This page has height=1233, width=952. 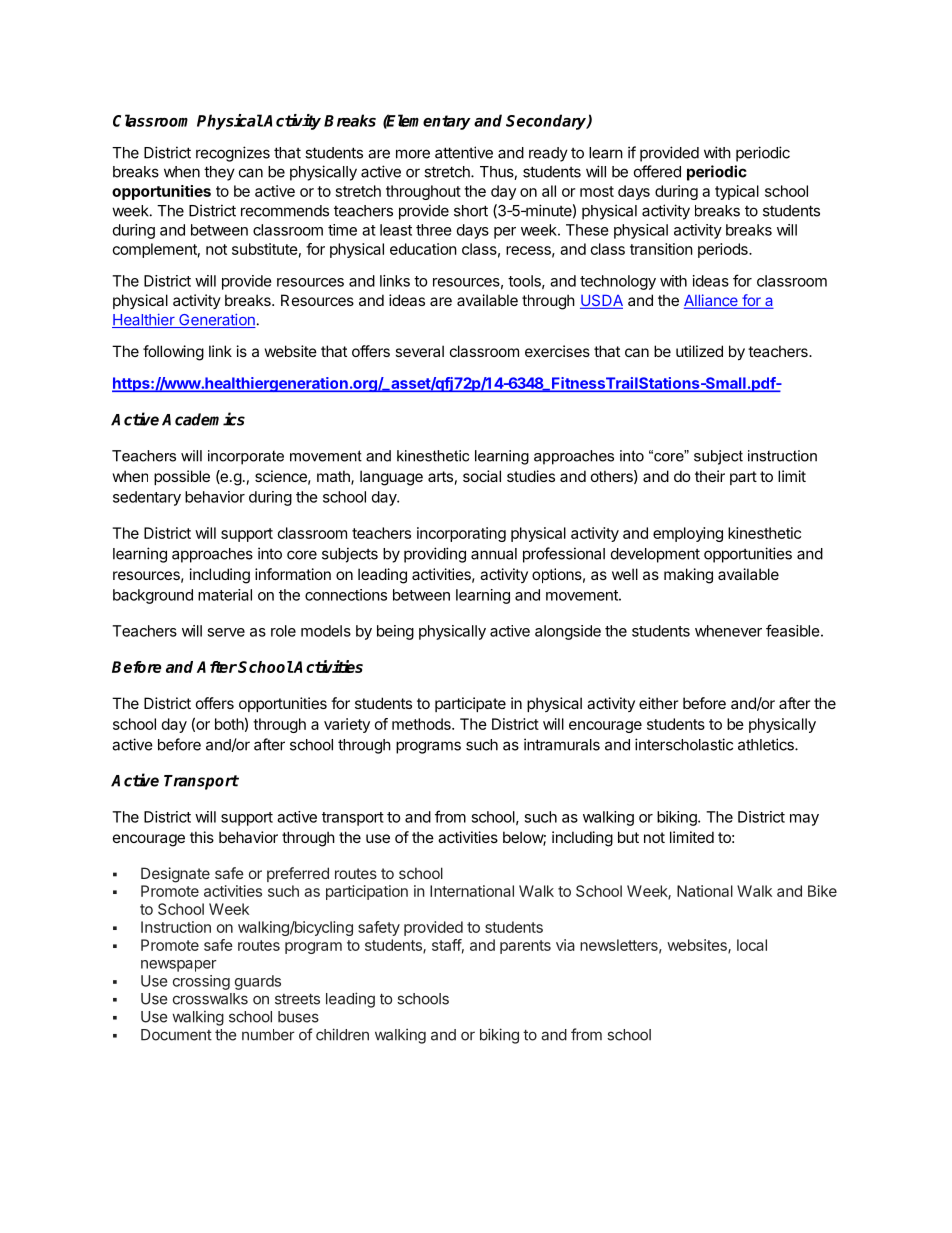 What do you see at coordinates (225, 595) in the page?
I see `material` at bounding box center [225, 595].
